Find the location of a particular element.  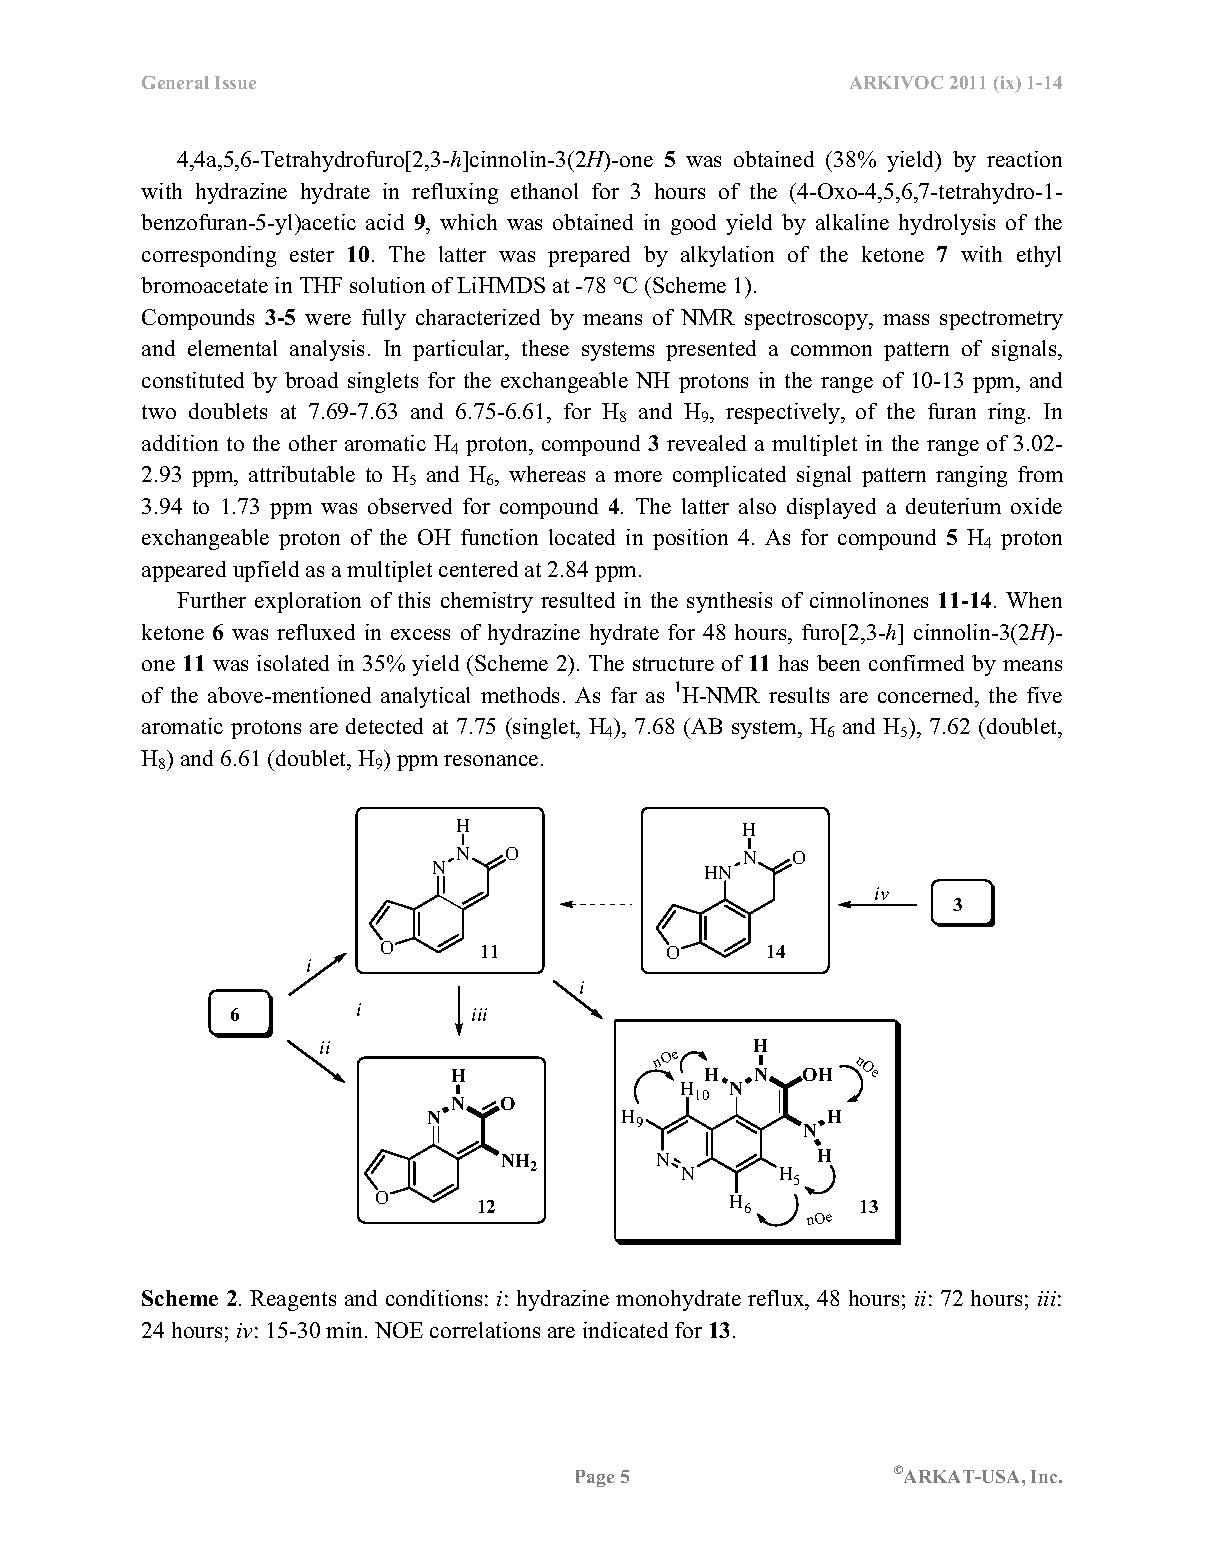

indicated is located at coordinates (625, 1330).
